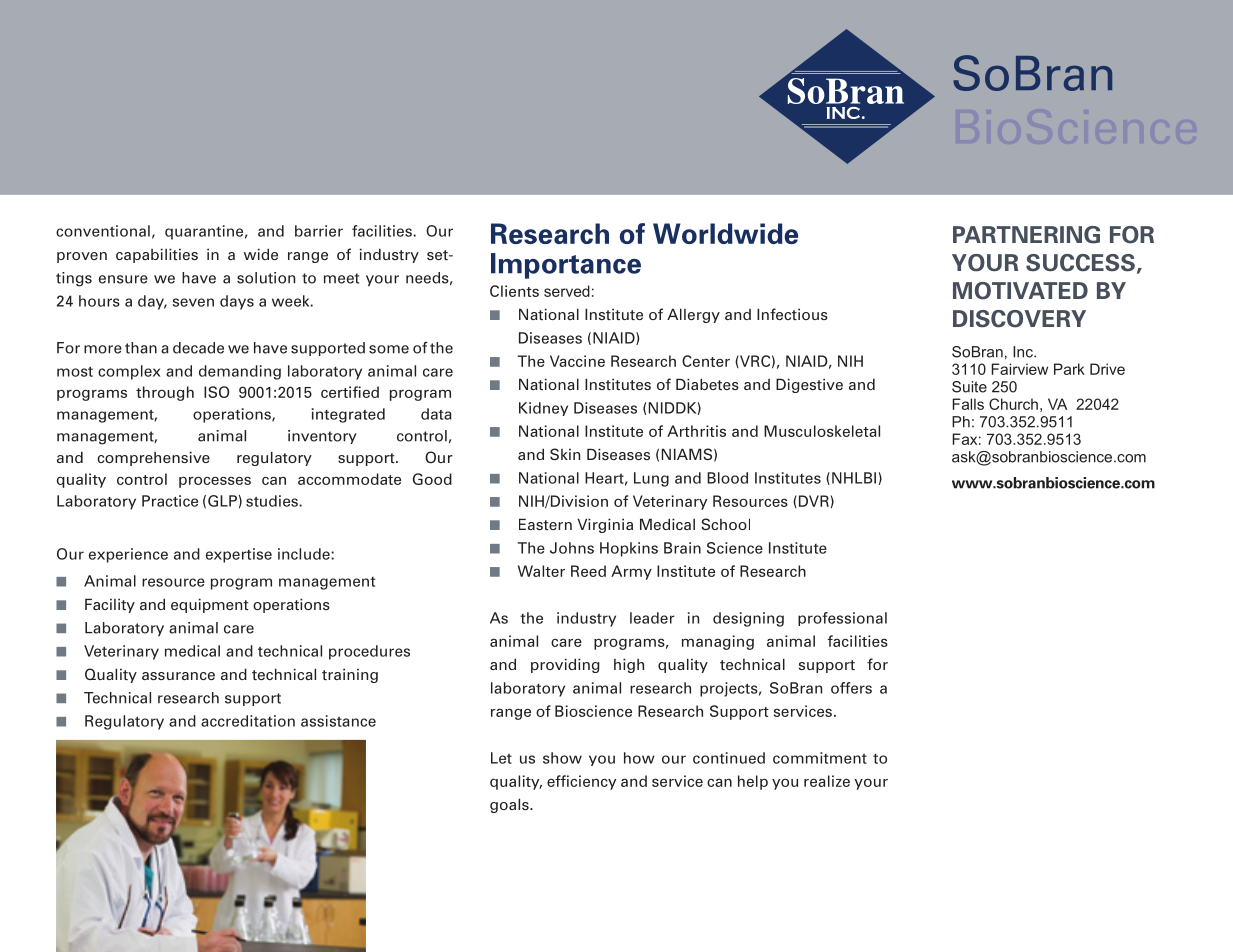  I want to click on Vaccine, so click(577, 361).
